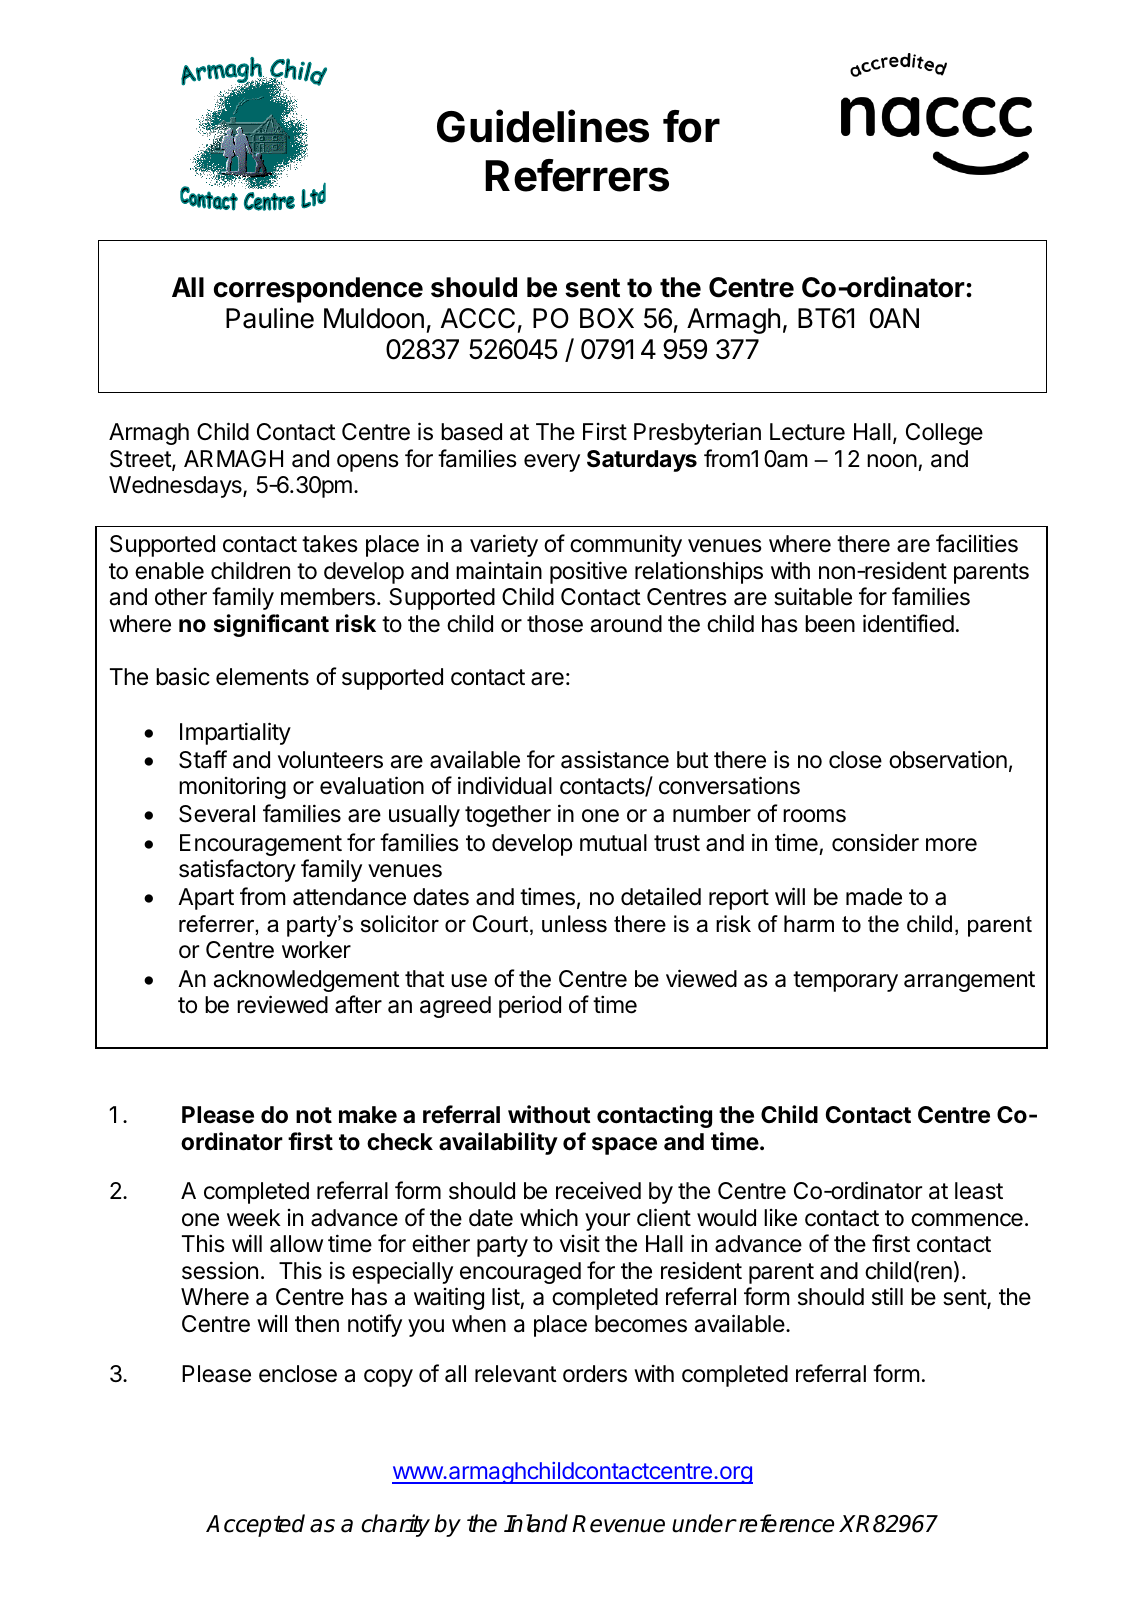  Describe the element at coordinates (543, 126) in the screenshot. I see `Guidelines` at that location.
